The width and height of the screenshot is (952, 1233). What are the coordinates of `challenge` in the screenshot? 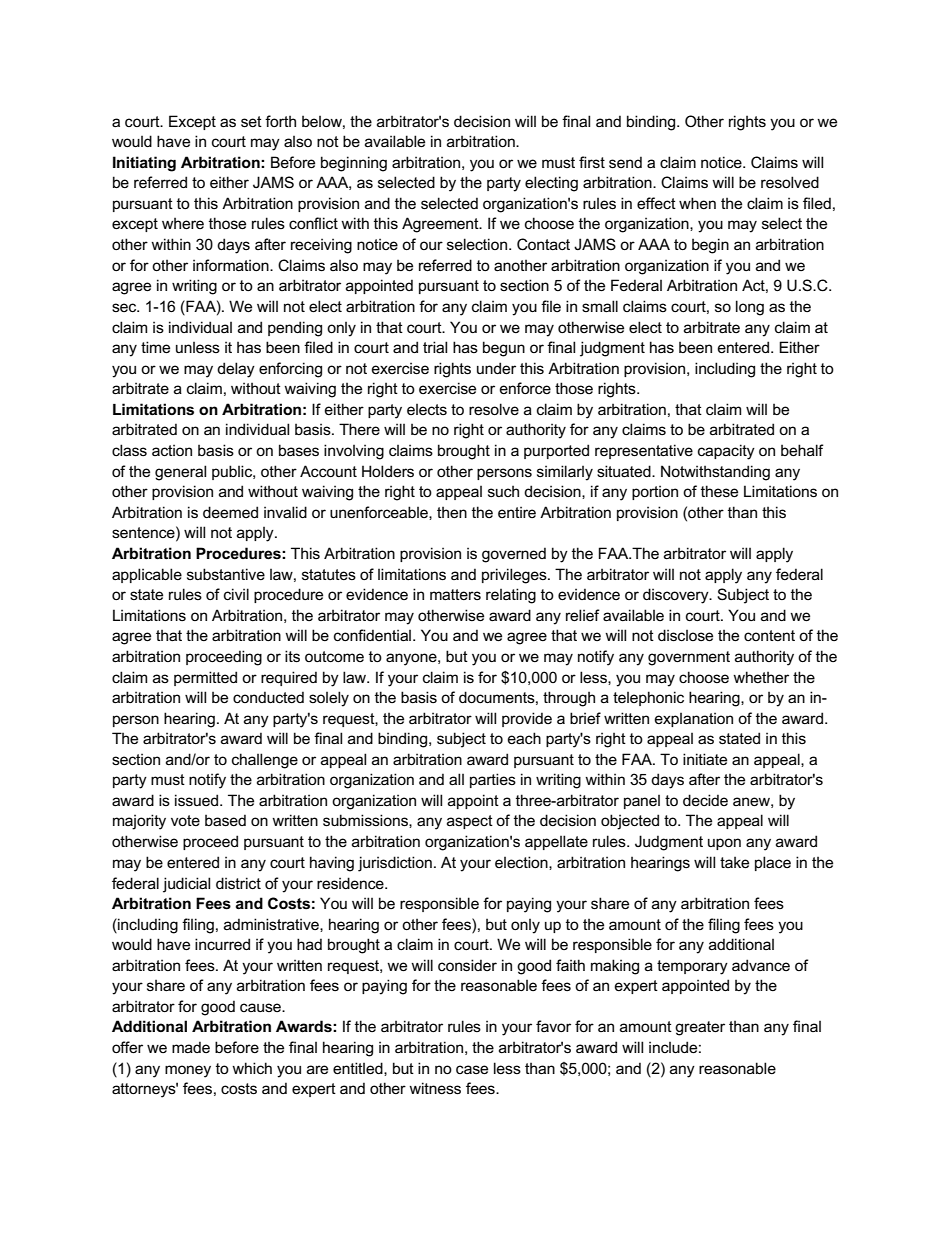 It's located at (265, 761).
